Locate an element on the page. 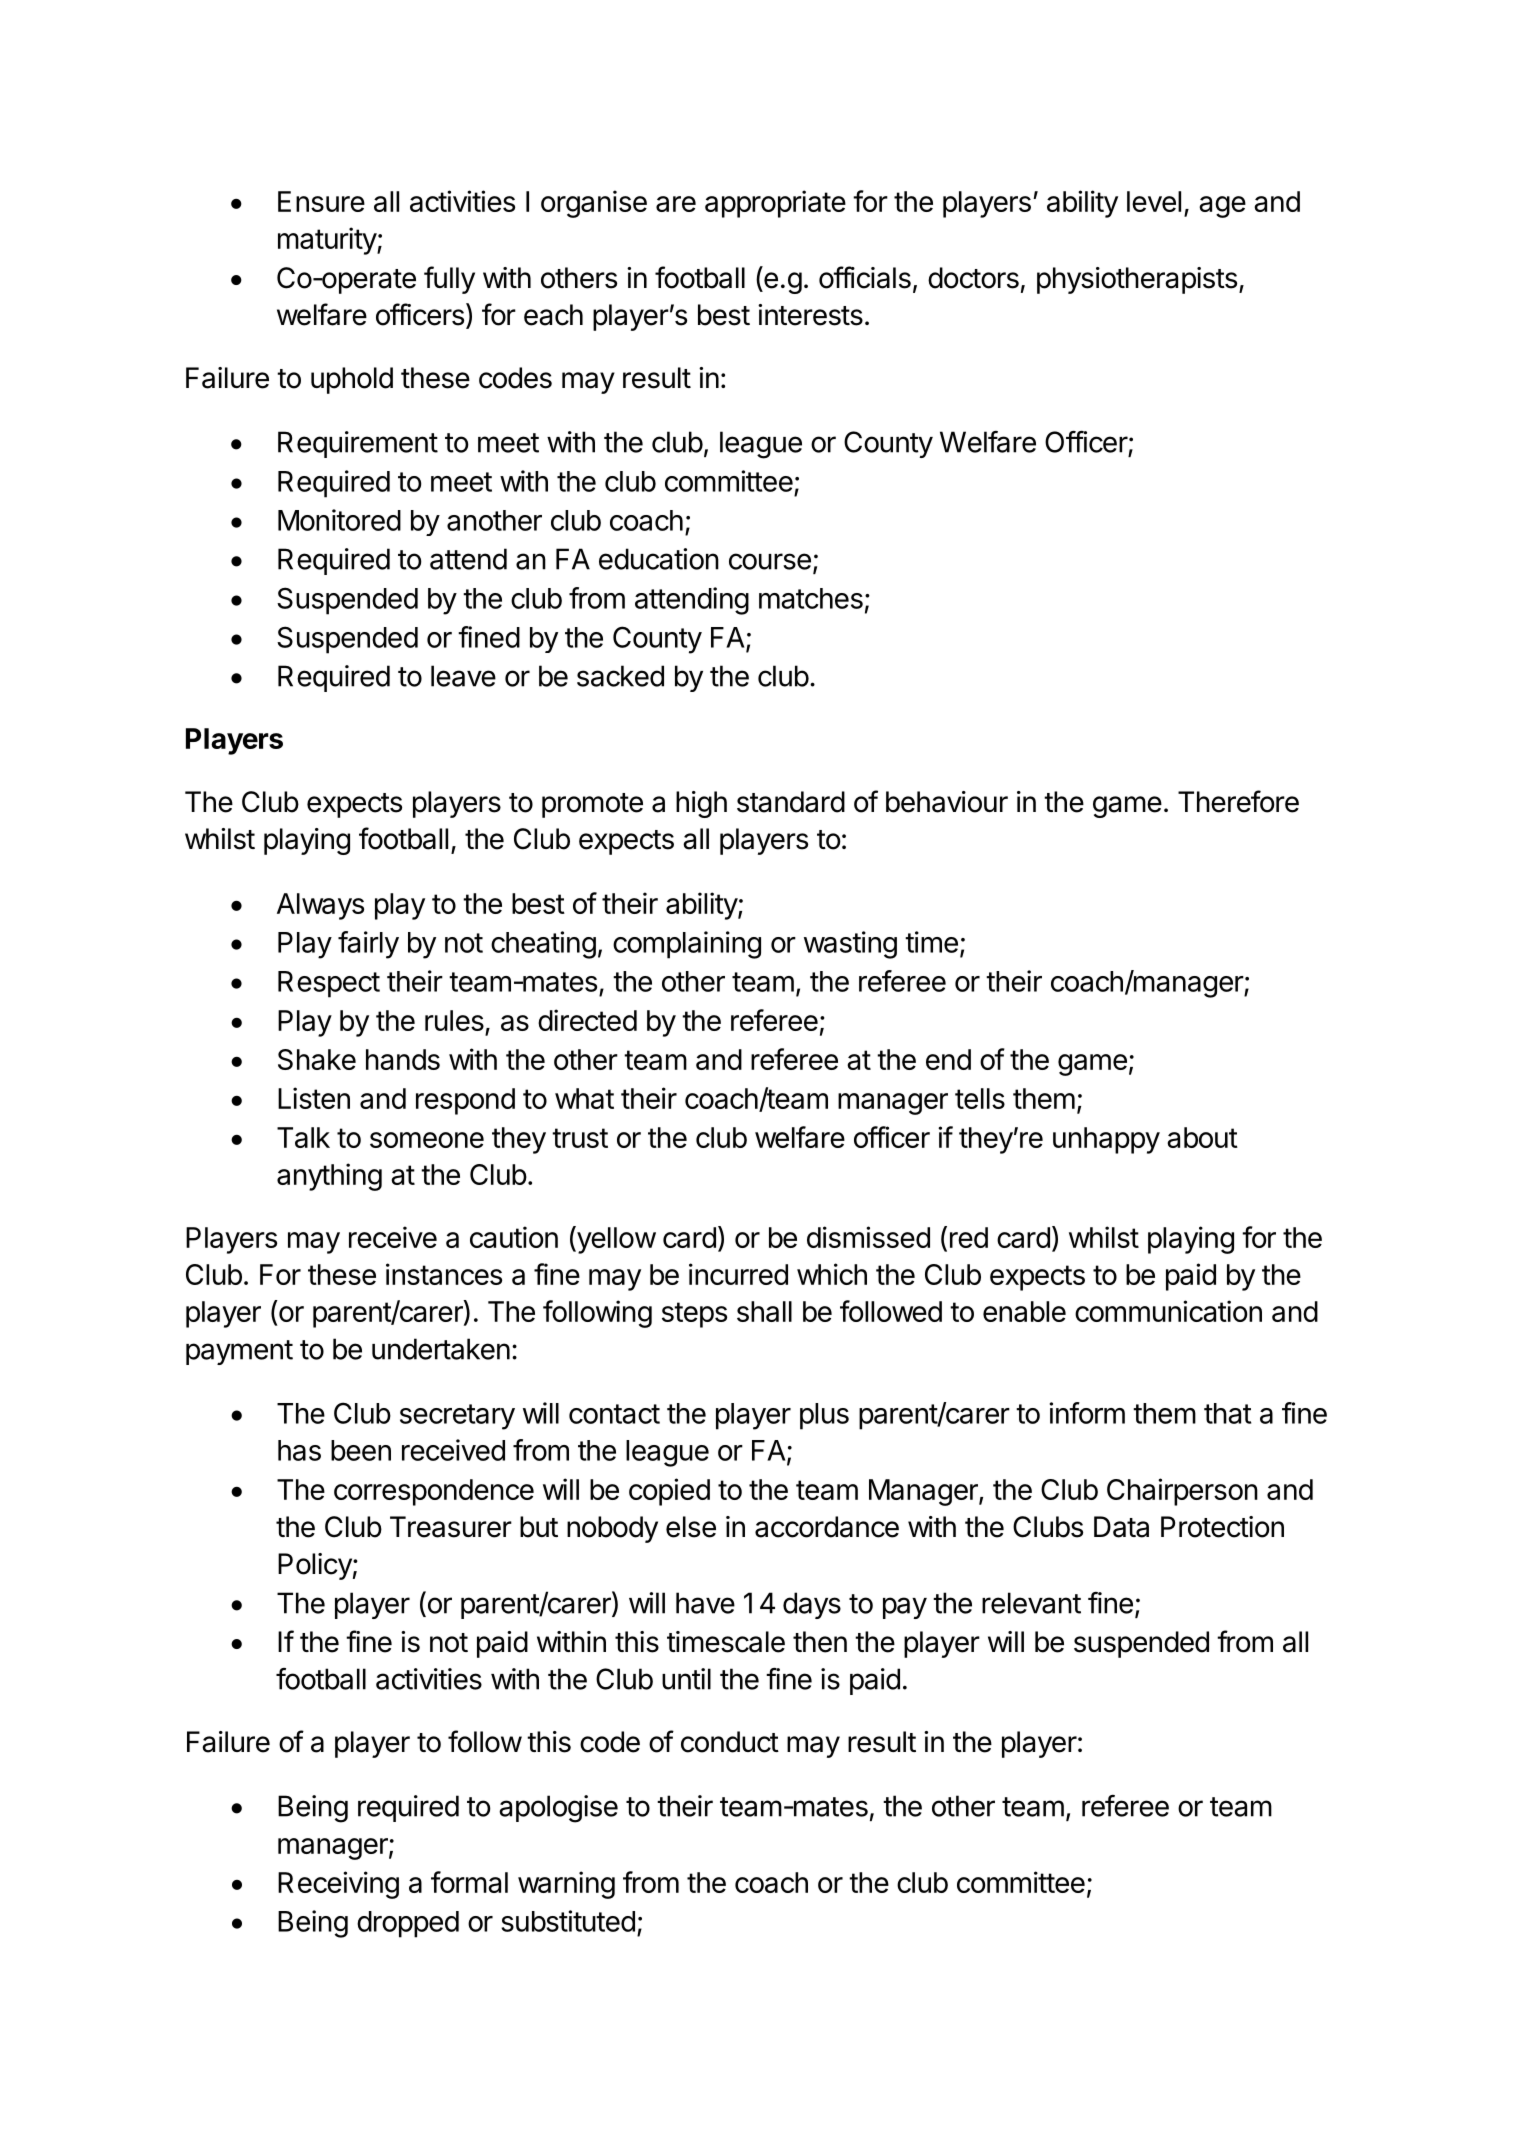 Image resolution: width=1520 pixels, height=2150 pixels. undertaken is located at coordinates (441, 1349).
